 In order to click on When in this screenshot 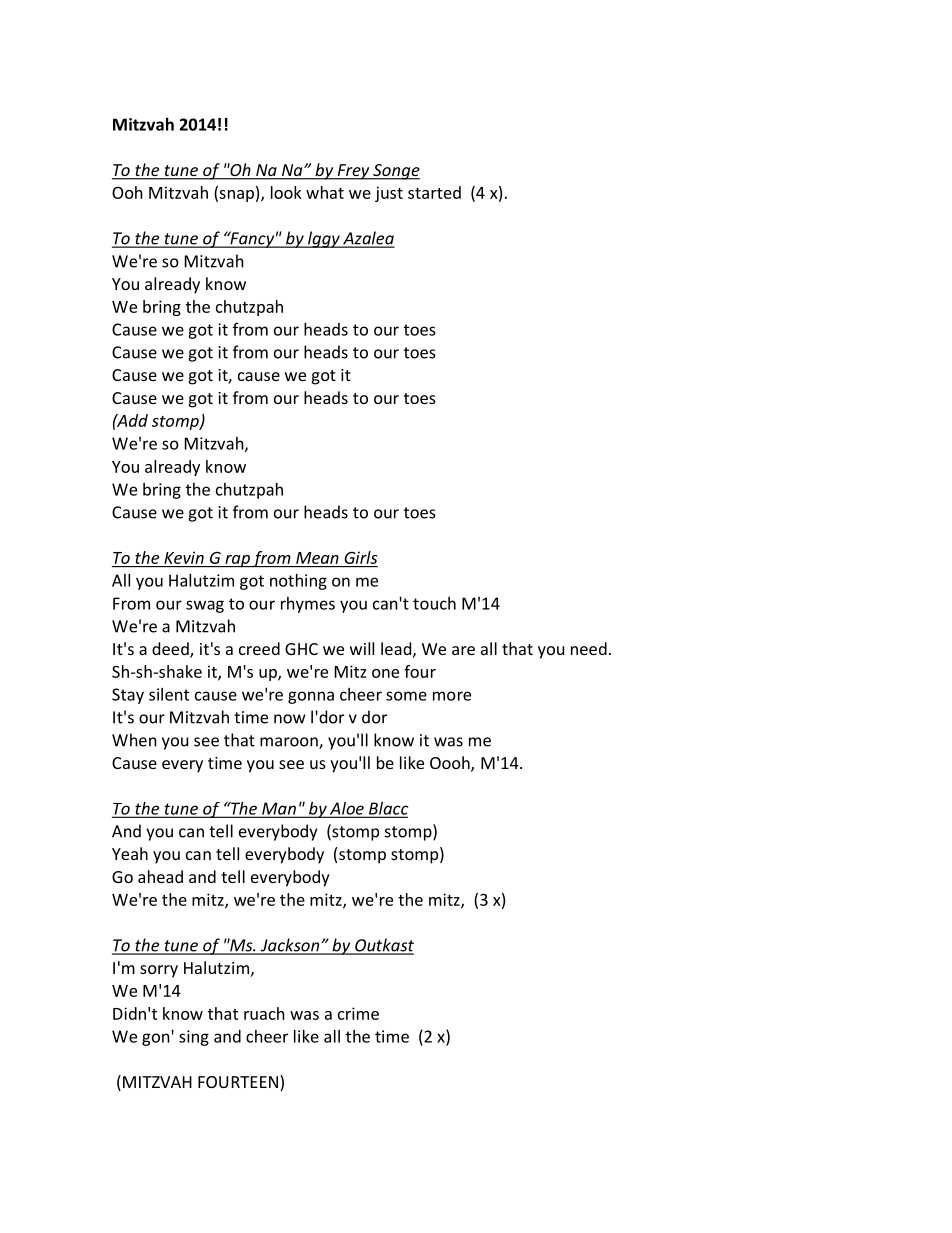, I will do `click(134, 740)`.
